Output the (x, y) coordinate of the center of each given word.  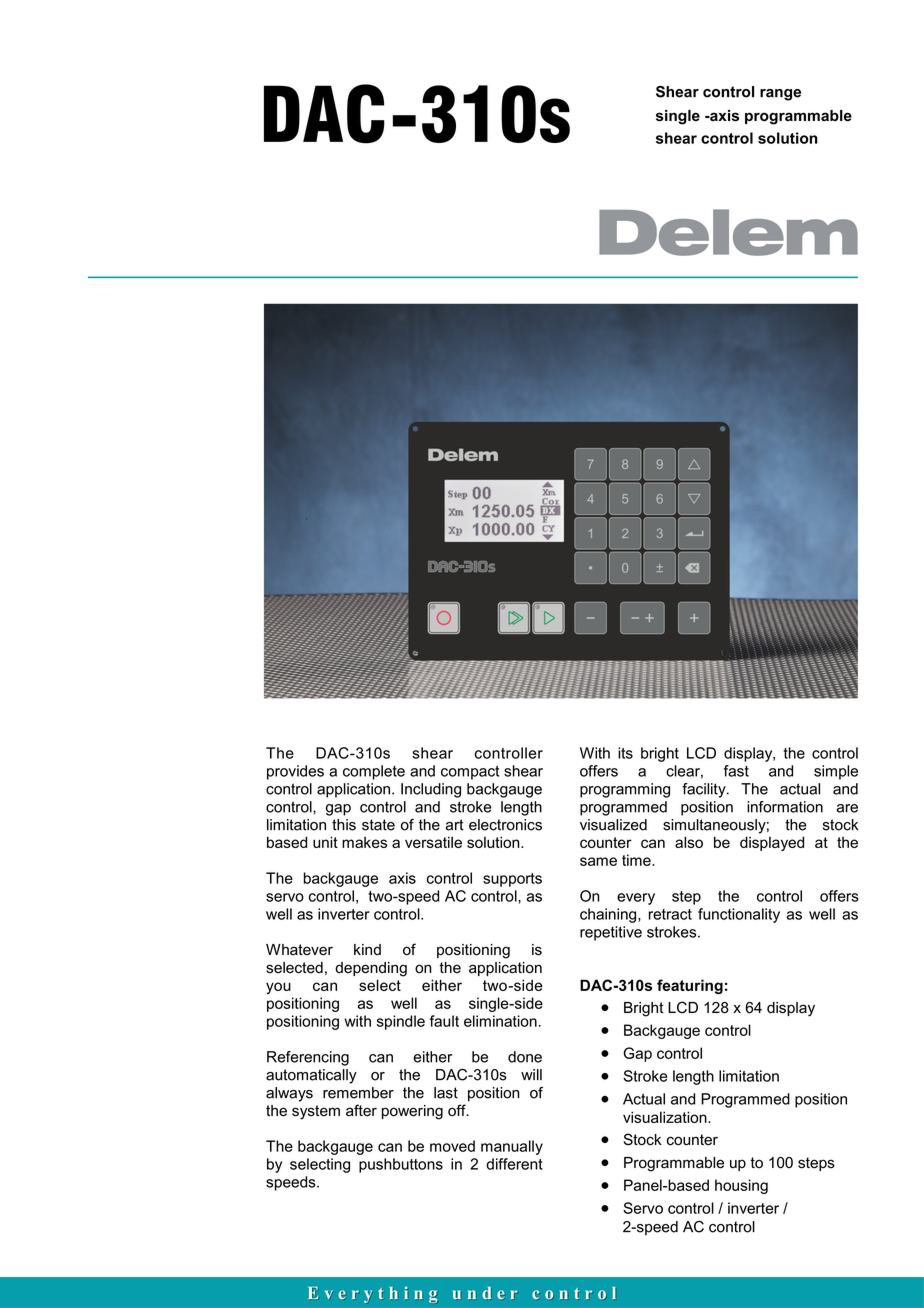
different (514, 1164)
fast (736, 771)
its (625, 753)
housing (741, 1186)
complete (374, 772)
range (780, 95)
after (361, 1110)
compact (470, 773)
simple (836, 772)
